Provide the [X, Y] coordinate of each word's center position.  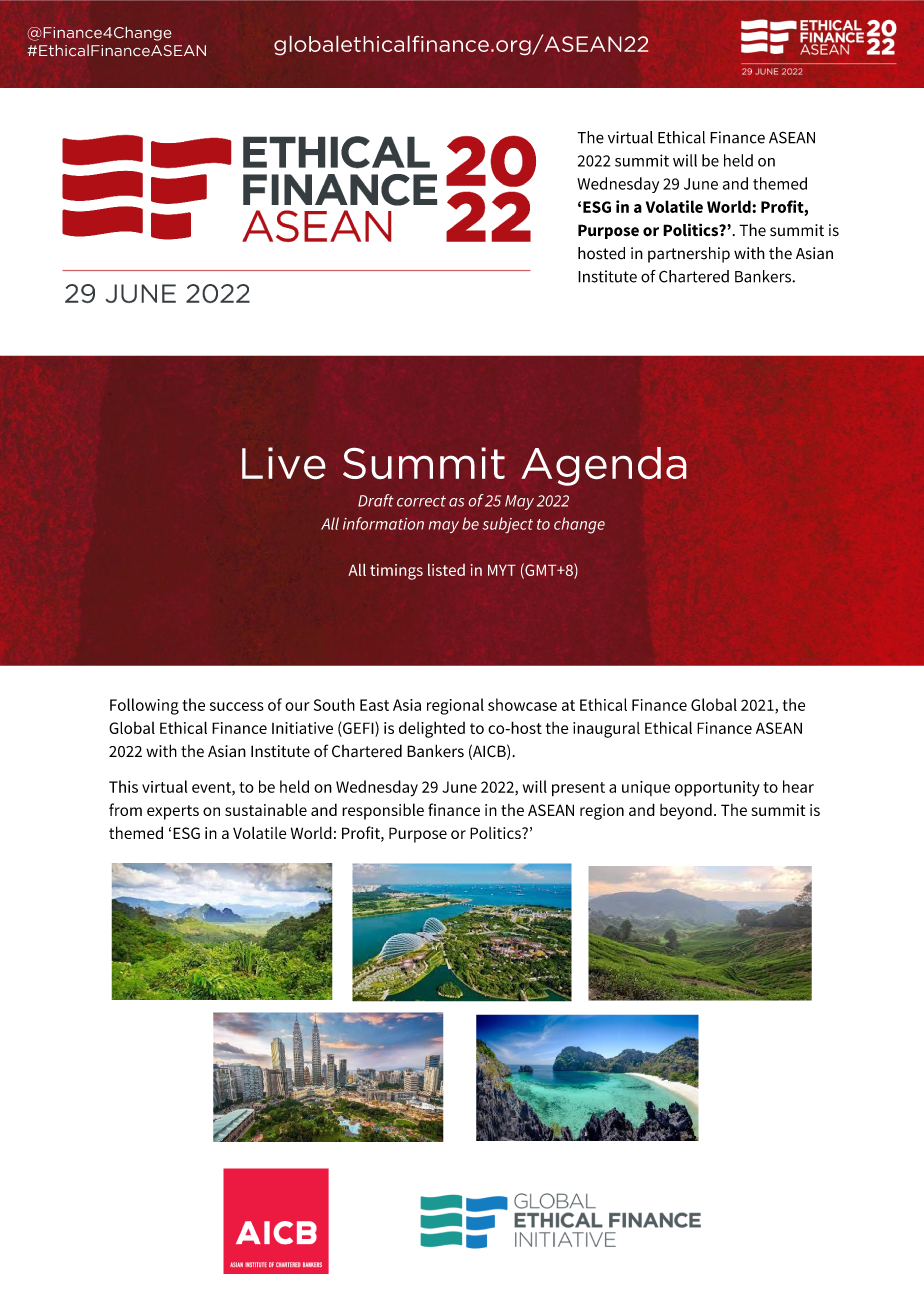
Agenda [604, 466]
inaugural [606, 730]
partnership [689, 255]
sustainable [266, 809]
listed [446, 569]
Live [284, 463]
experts [173, 812]
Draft [376, 500]
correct [421, 501]
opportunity [717, 789]
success [237, 706]
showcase [522, 704]
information [383, 523]
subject [507, 525]
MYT [502, 570]
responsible [383, 811]
